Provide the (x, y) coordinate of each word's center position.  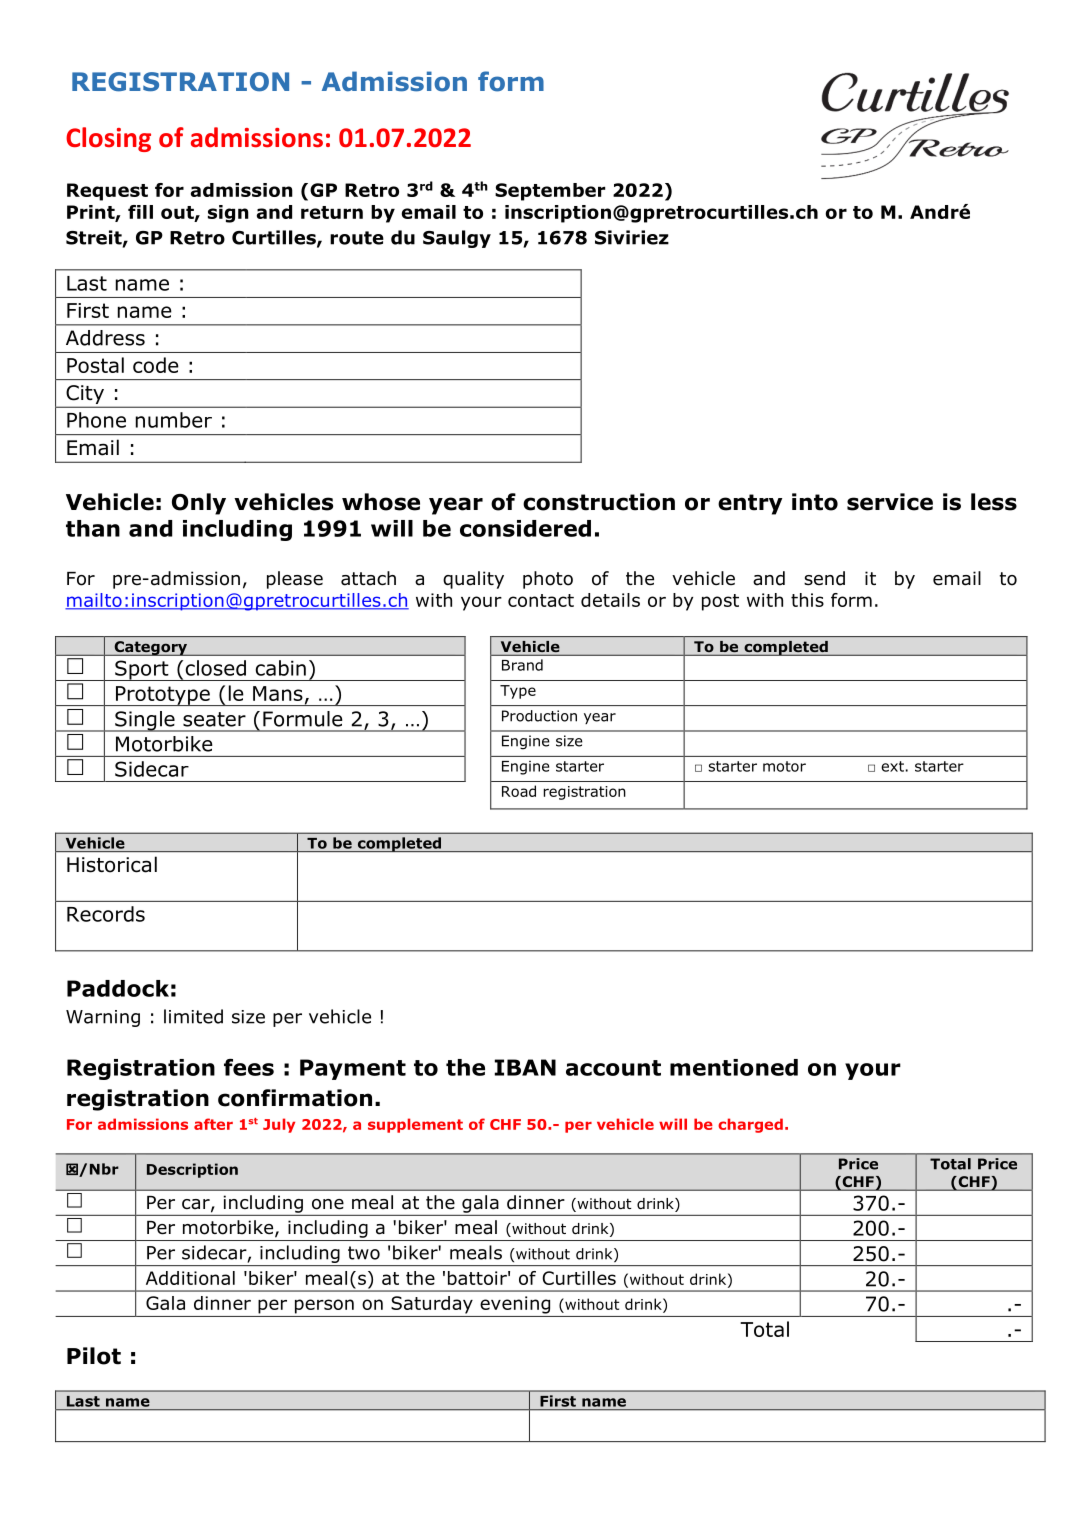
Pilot (94, 1356)
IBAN (525, 1067)
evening (515, 1305)
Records (106, 914)
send (824, 578)
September (550, 192)
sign (228, 214)
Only (199, 504)
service (890, 502)
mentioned (734, 1067)
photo (548, 580)
